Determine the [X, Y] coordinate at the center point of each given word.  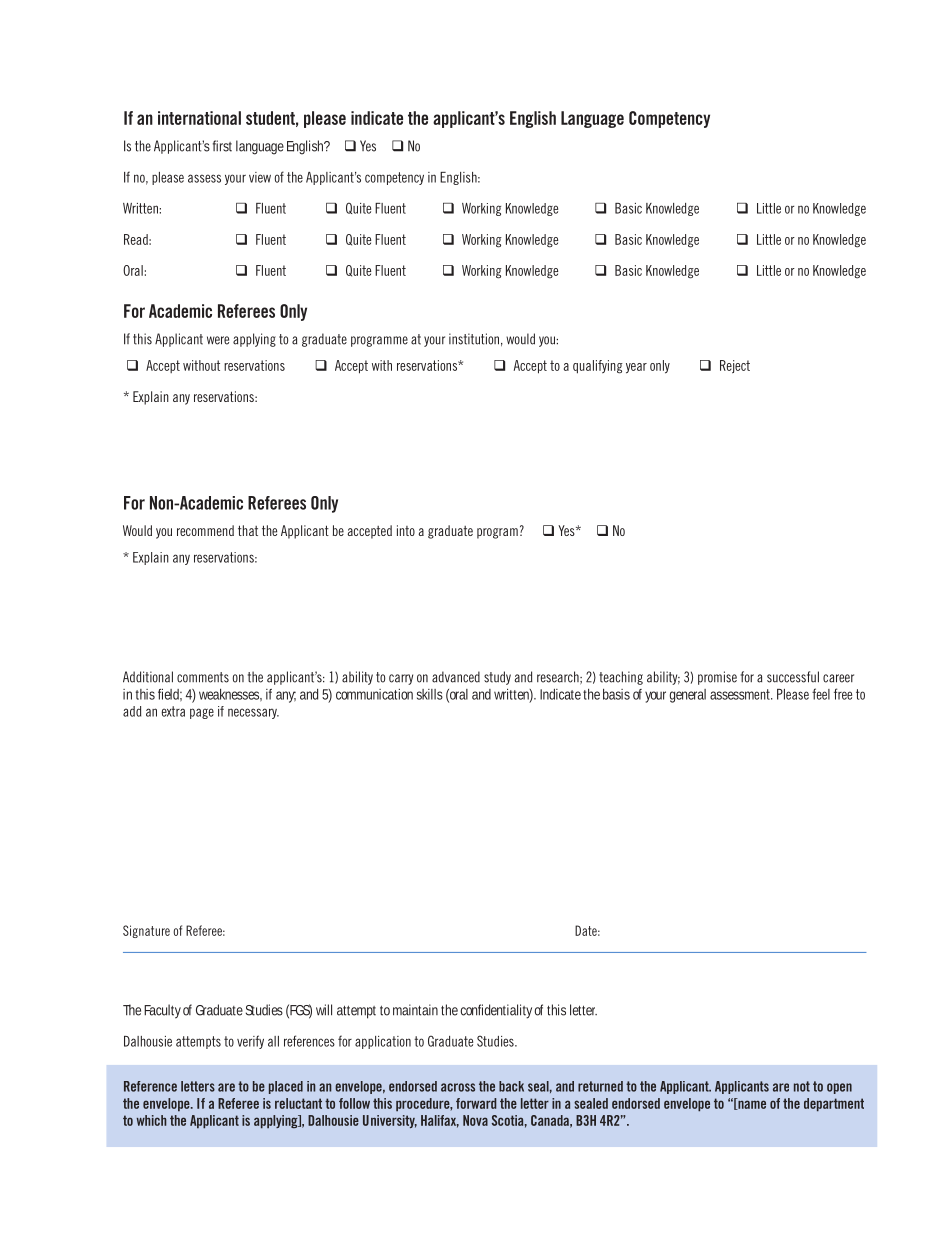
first [222, 146]
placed [286, 1087]
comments [203, 677]
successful [793, 677]
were [218, 340]
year [636, 368]
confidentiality [498, 1011]
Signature [146, 931]
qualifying [598, 367]
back [511, 1086]
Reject [735, 366]
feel [821, 694]
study [497, 678]
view [260, 177]
